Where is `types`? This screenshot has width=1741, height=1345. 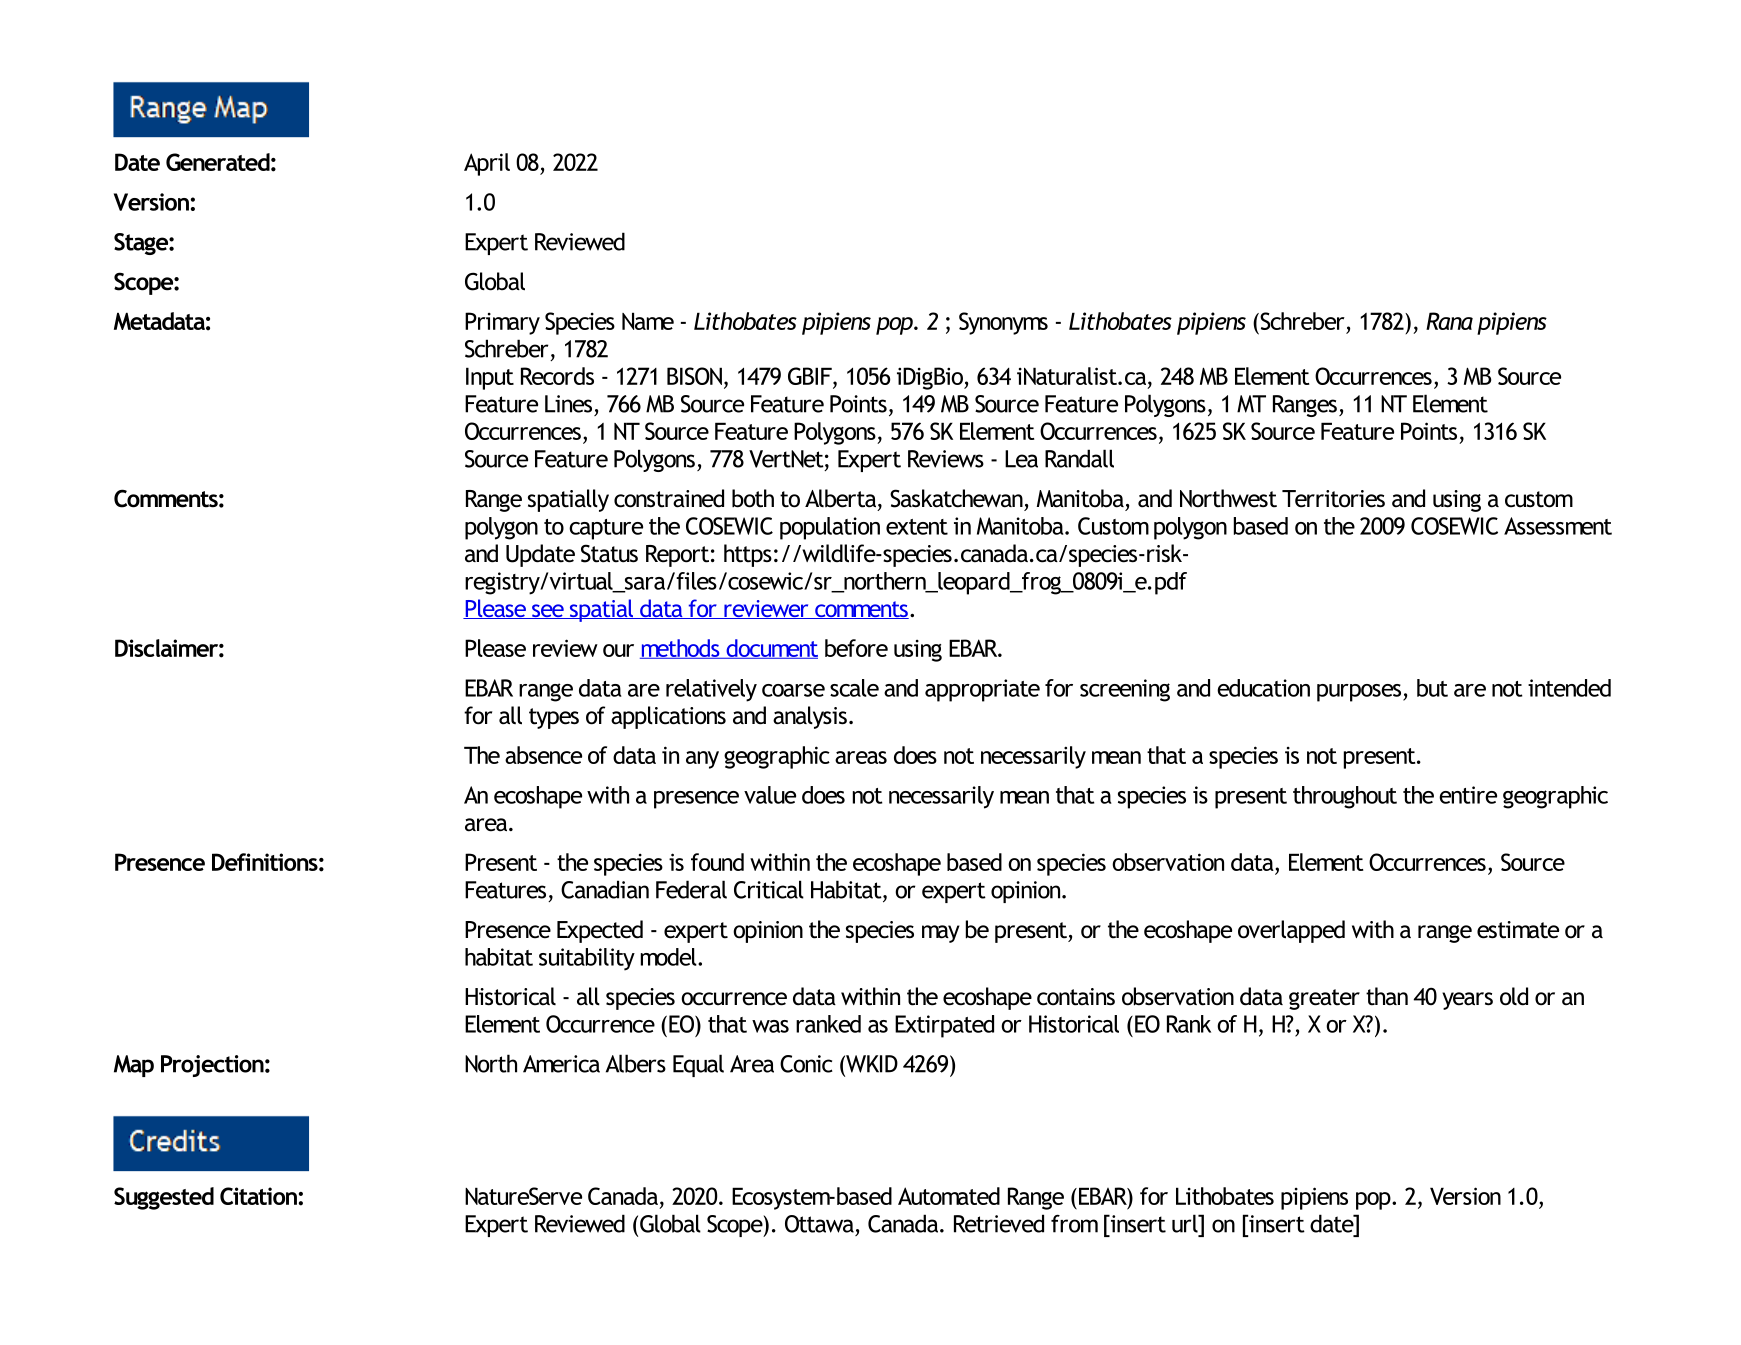 types is located at coordinates (554, 718).
